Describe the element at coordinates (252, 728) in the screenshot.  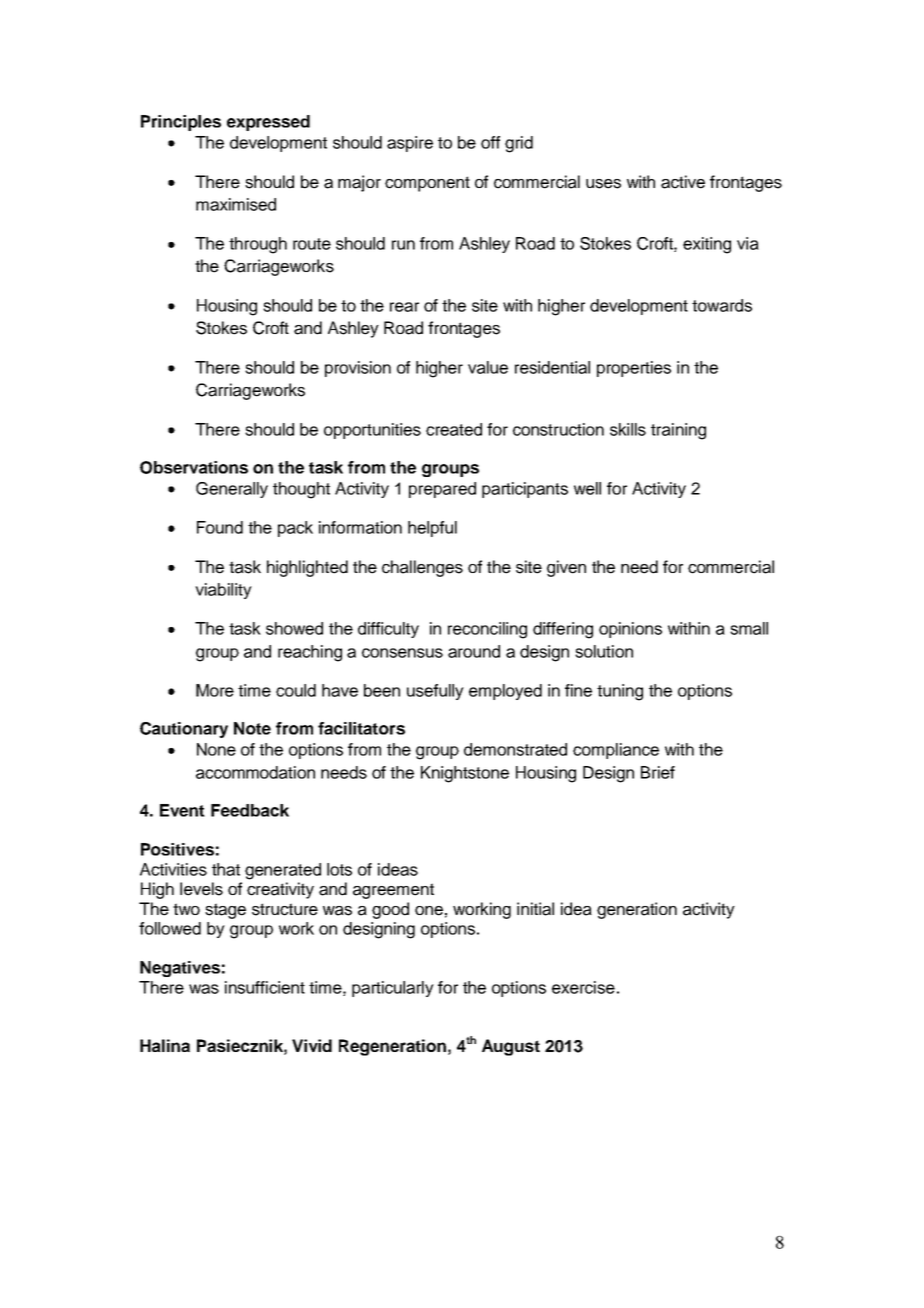
I see `Note` at that location.
